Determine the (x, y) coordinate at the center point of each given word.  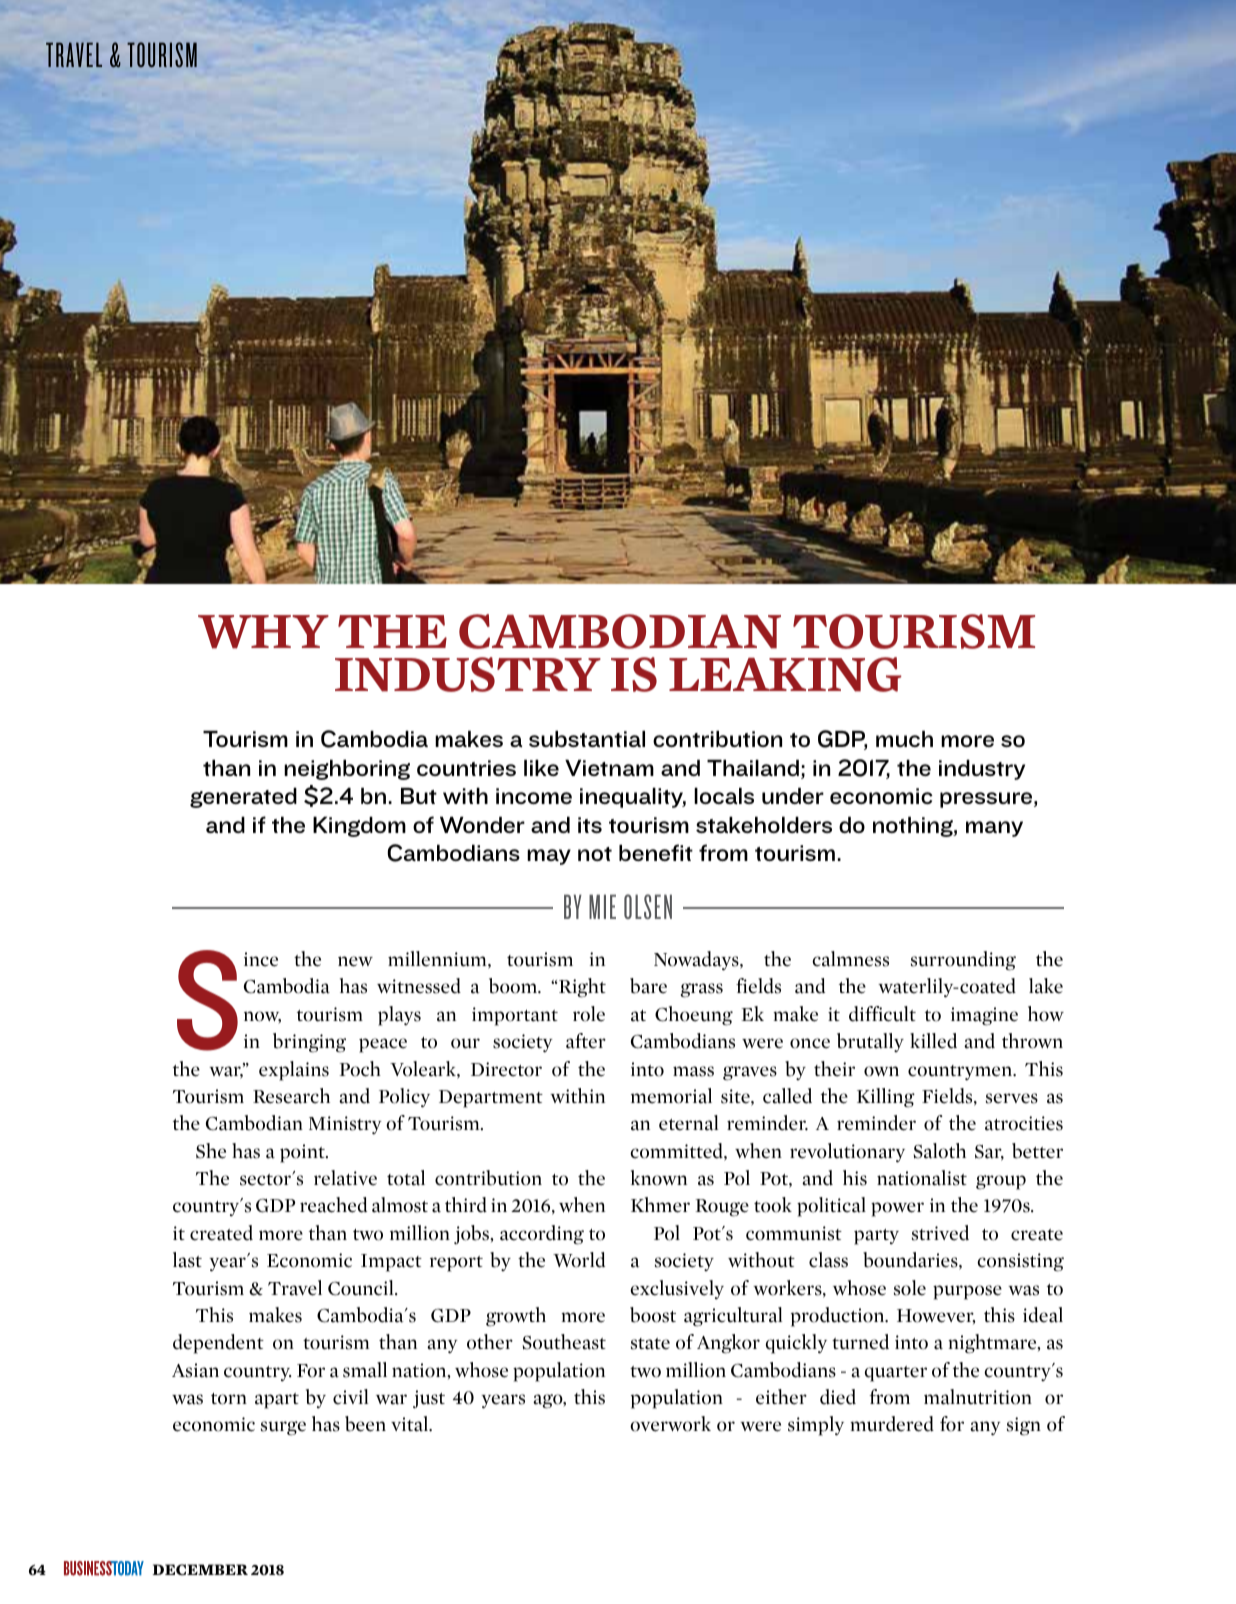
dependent (218, 1344)
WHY (263, 632)
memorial (671, 1096)
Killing (886, 1098)
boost (653, 1315)
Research (291, 1096)
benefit (656, 852)
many (994, 829)
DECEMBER (200, 1570)
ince (261, 959)
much (904, 738)
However (936, 1316)
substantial (587, 738)
